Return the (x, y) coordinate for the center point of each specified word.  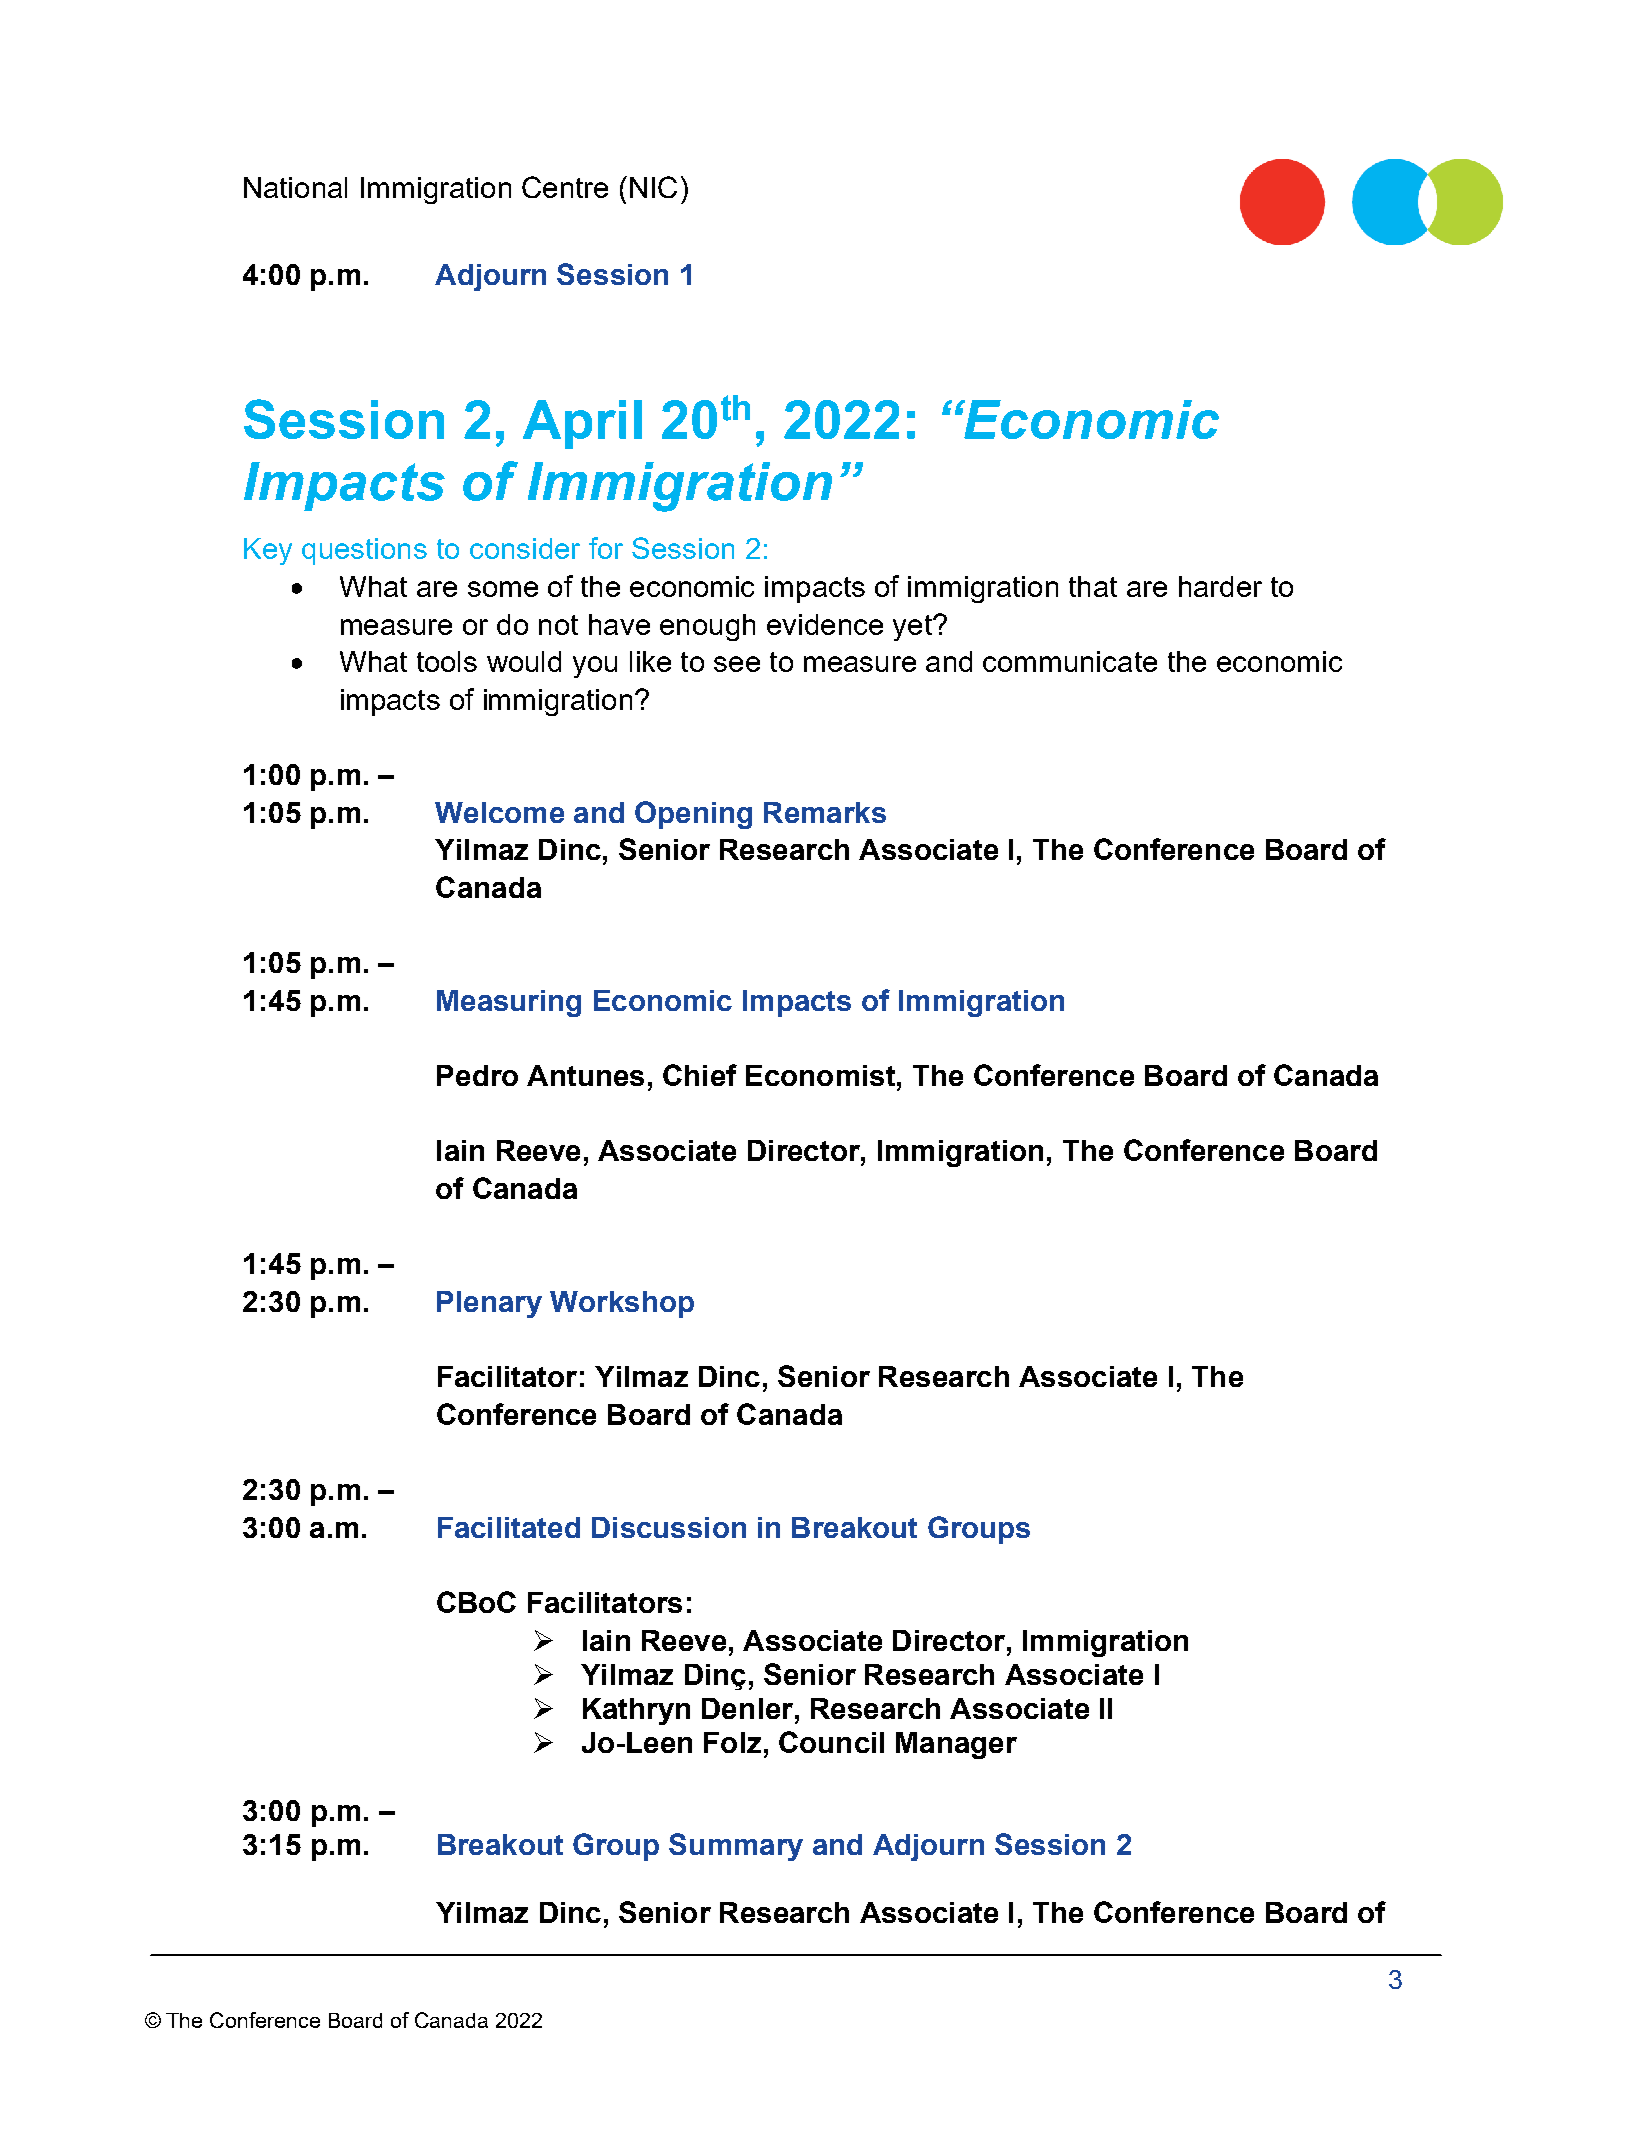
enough (707, 627)
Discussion (669, 1527)
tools (447, 661)
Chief (700, 1075)
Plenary (489, 1304)
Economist (820, 1075)
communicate (1070, 661)
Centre (565, 187)
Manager (956, 1745)
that (1093, 586)
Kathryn (636, 1711)
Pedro (477, 1075)
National (295, 187)
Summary (736, 1847)
